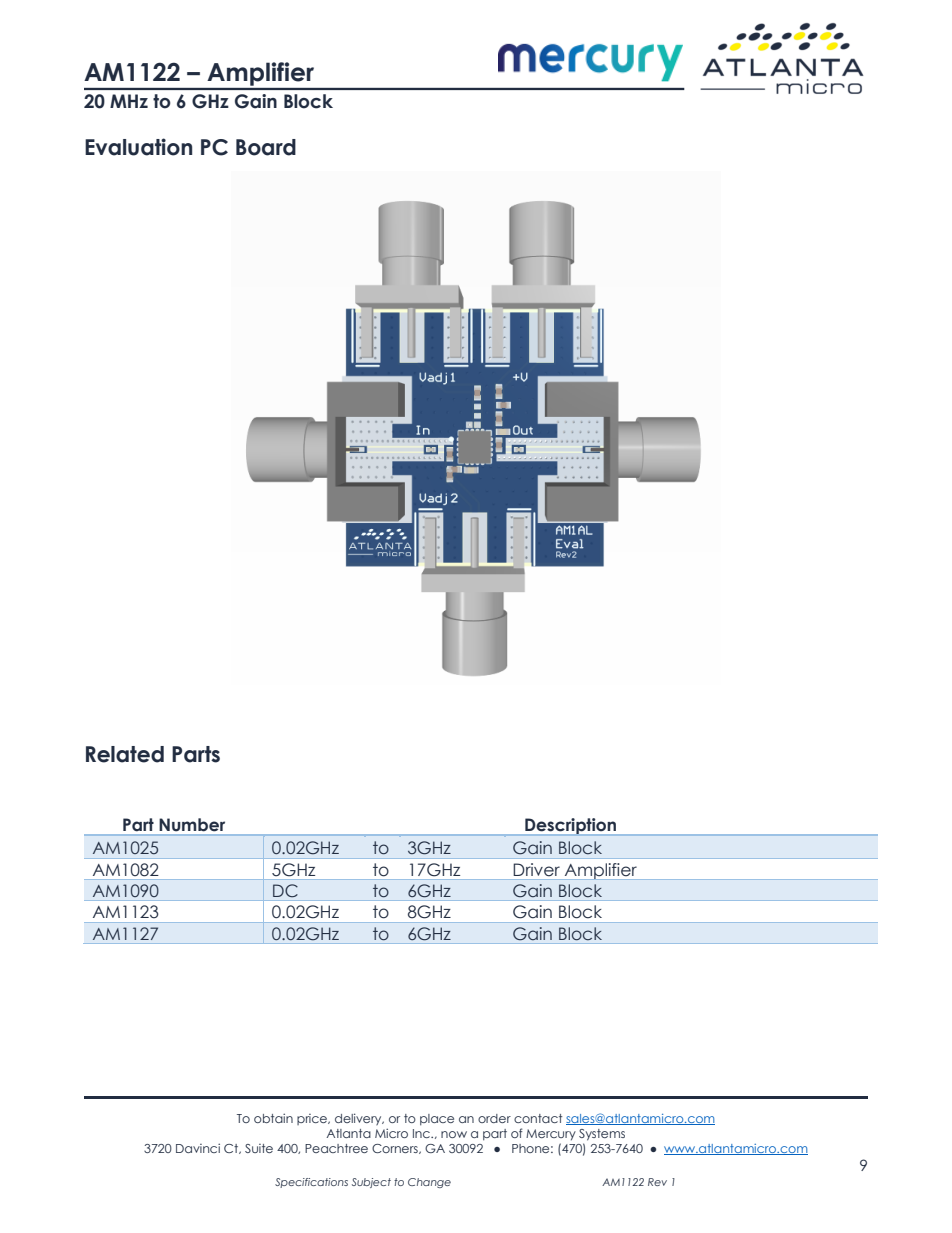  What do you see at coordinates (198, 1148) in the page?
I see `Davinci` at bounding box center [198, 1148].
